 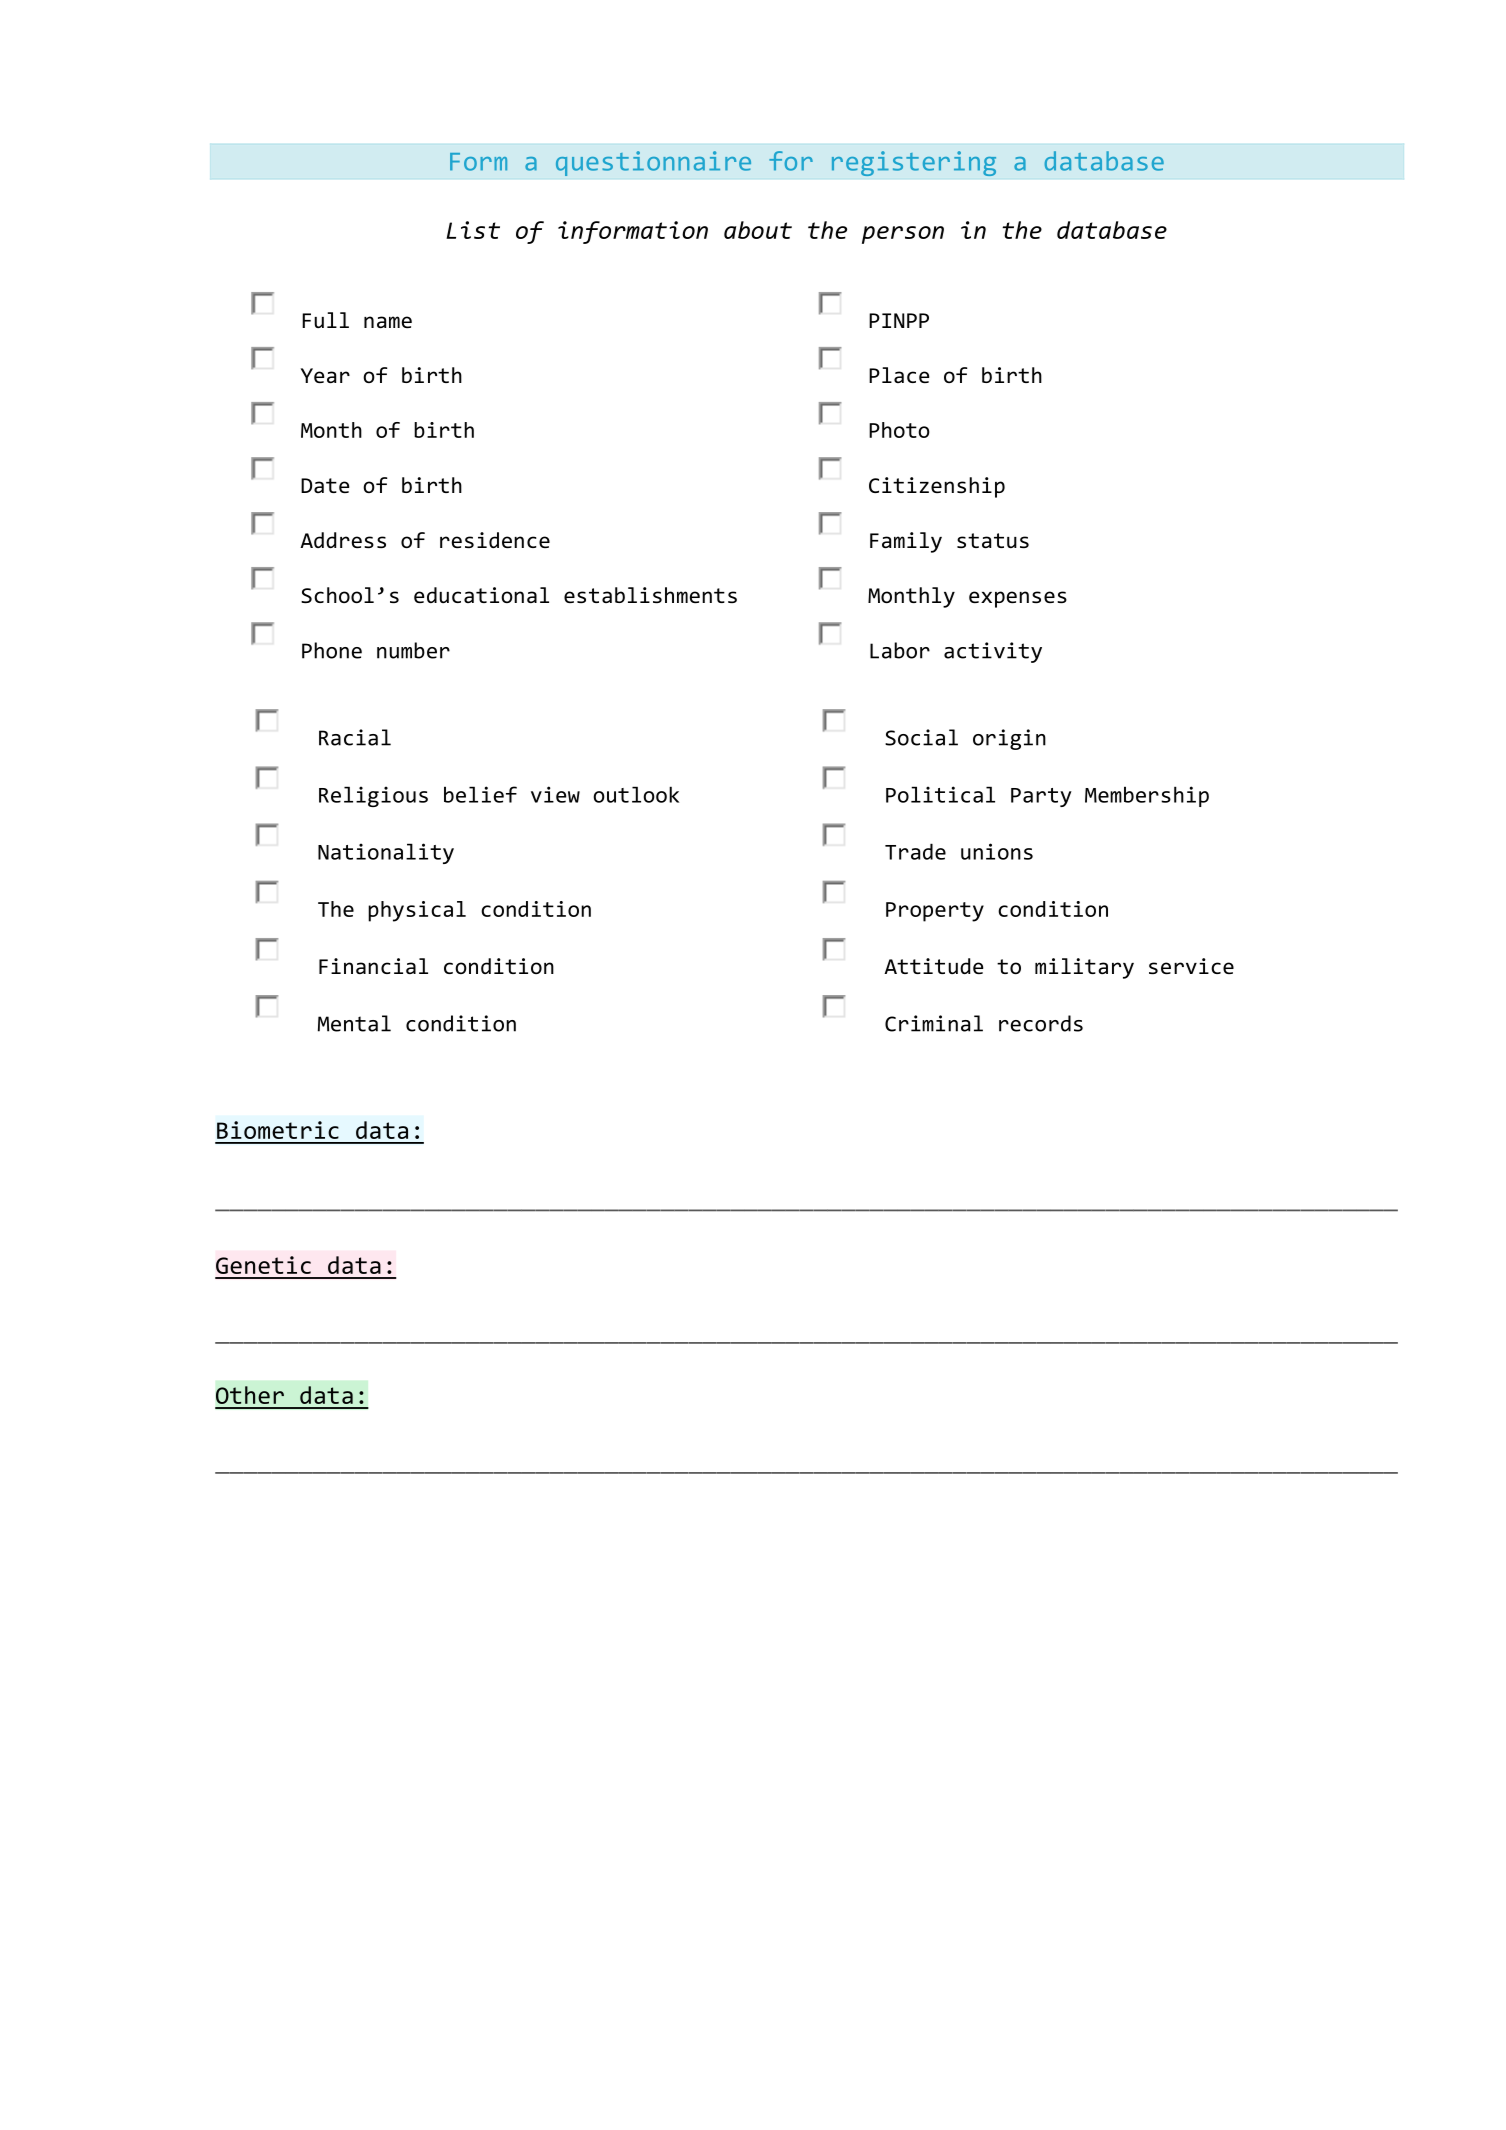 I want to click on List, so click(x=473, y=230).
